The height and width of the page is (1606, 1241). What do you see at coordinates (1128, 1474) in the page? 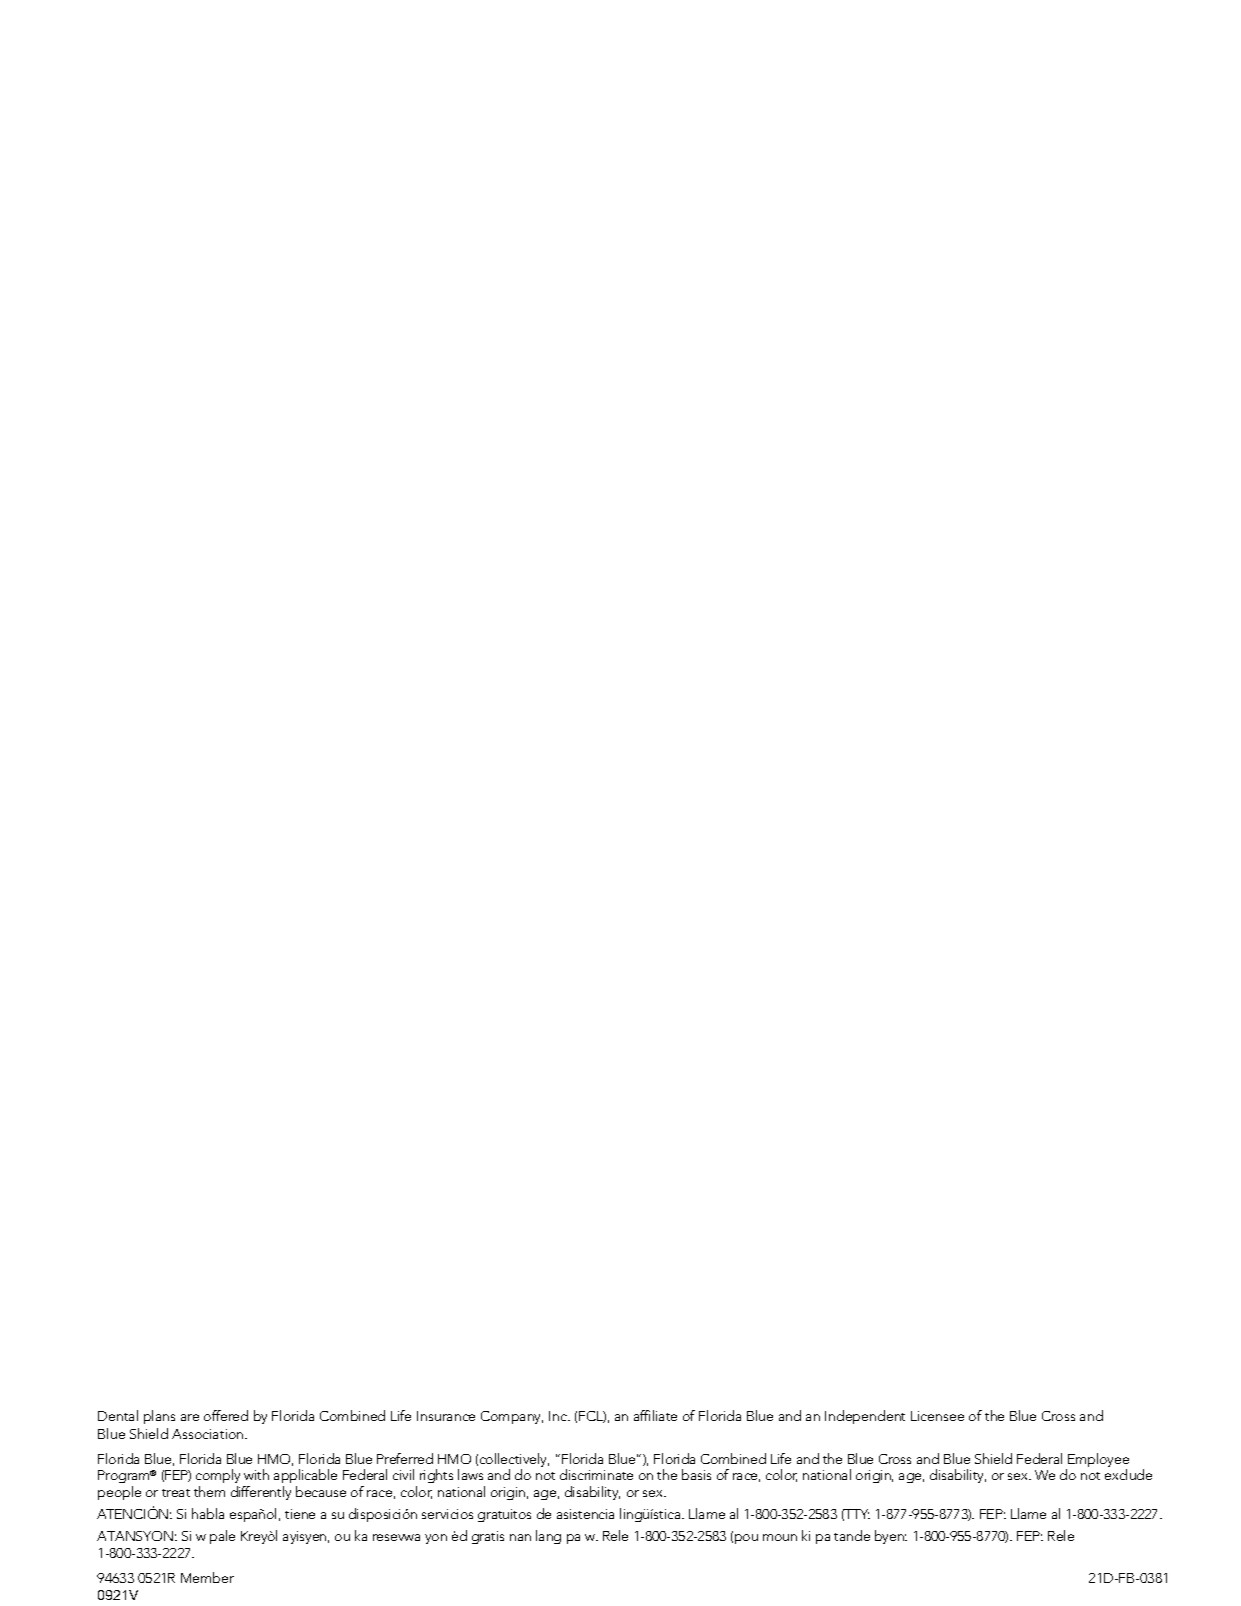
I see `exclude` at bounding box center [1128, 1474].
